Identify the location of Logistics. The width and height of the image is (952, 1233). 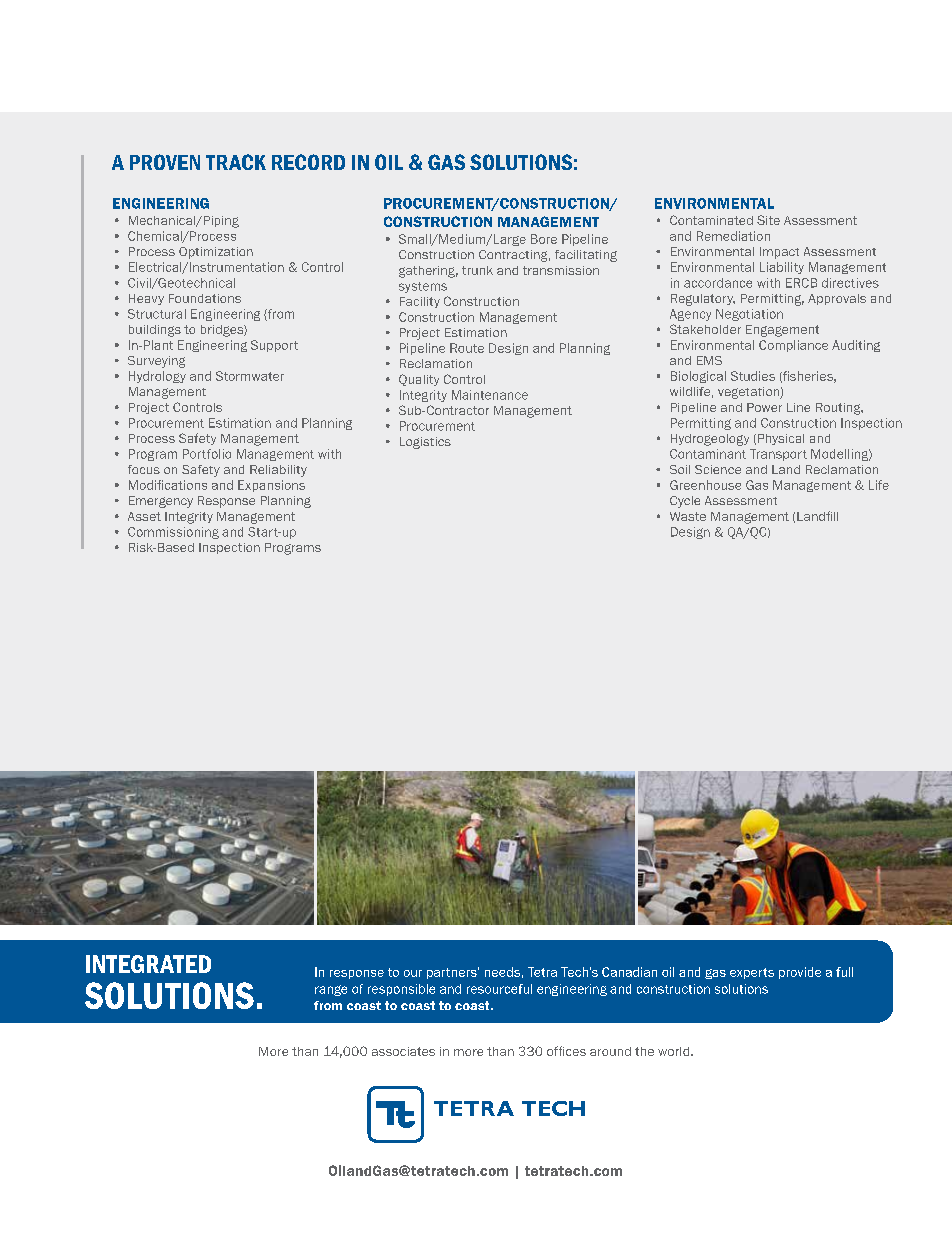
(425, 443).
